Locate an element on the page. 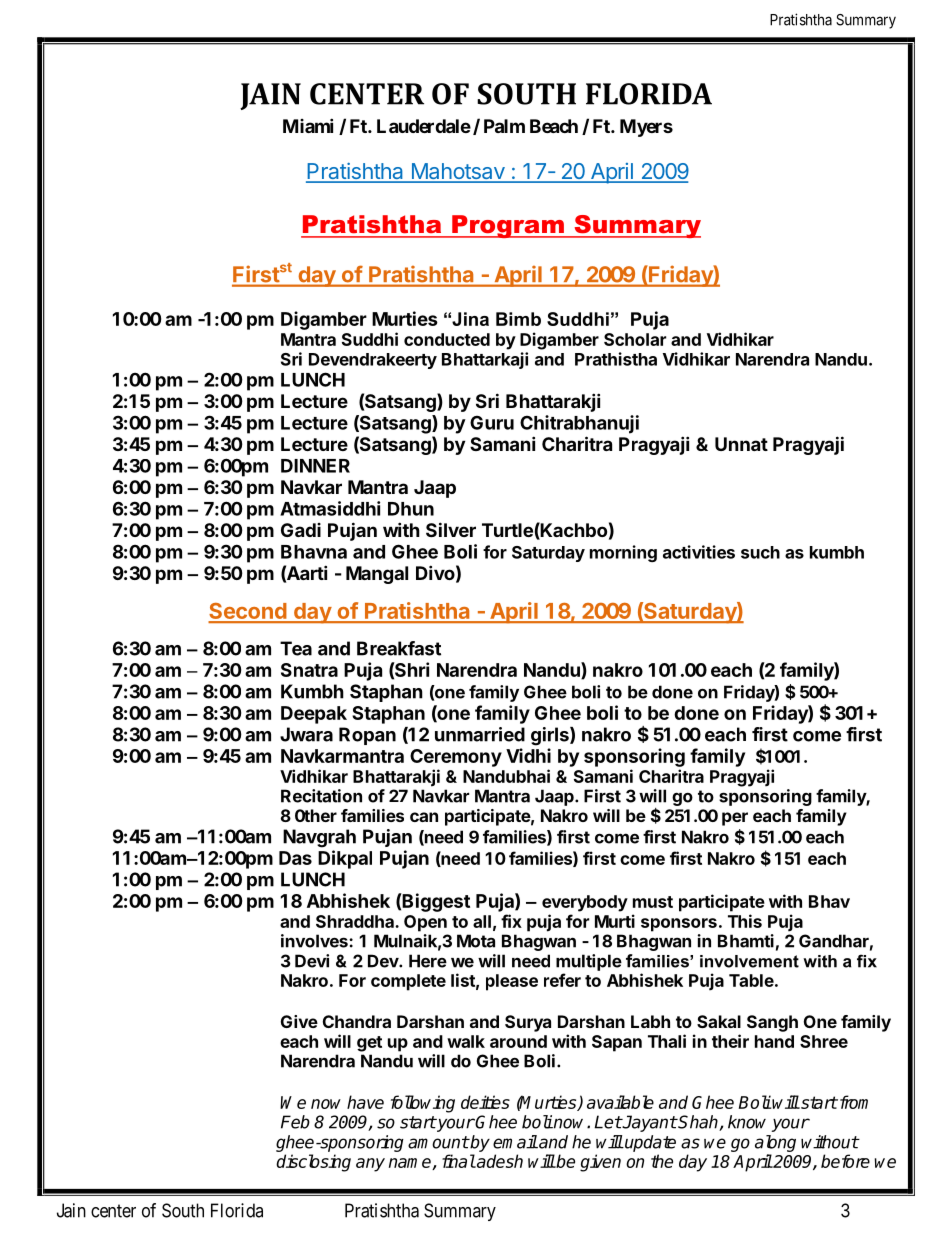 Image resolution: width=952 pixels, height=1233 pixels. Guru is located at coordinates (492, 422).
